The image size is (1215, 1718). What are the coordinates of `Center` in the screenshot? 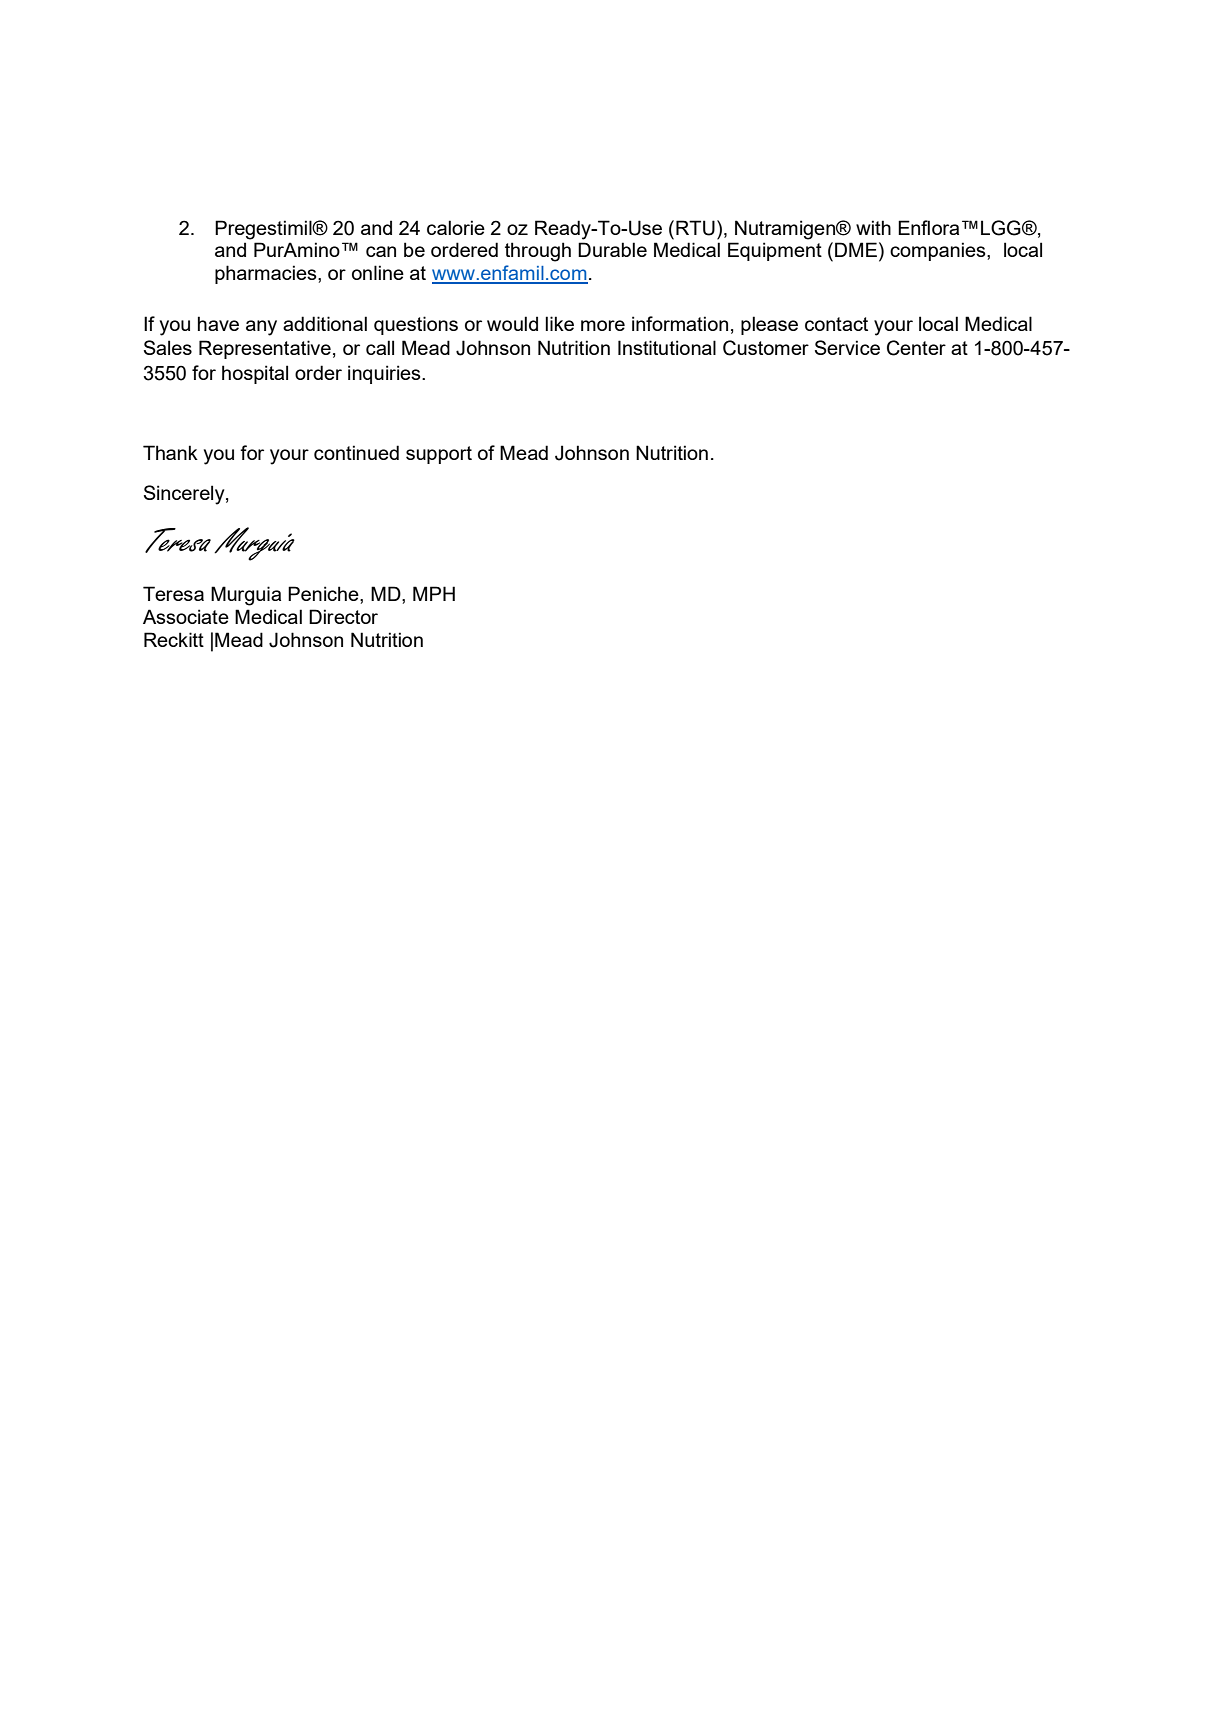 It's located at (916, 348).
